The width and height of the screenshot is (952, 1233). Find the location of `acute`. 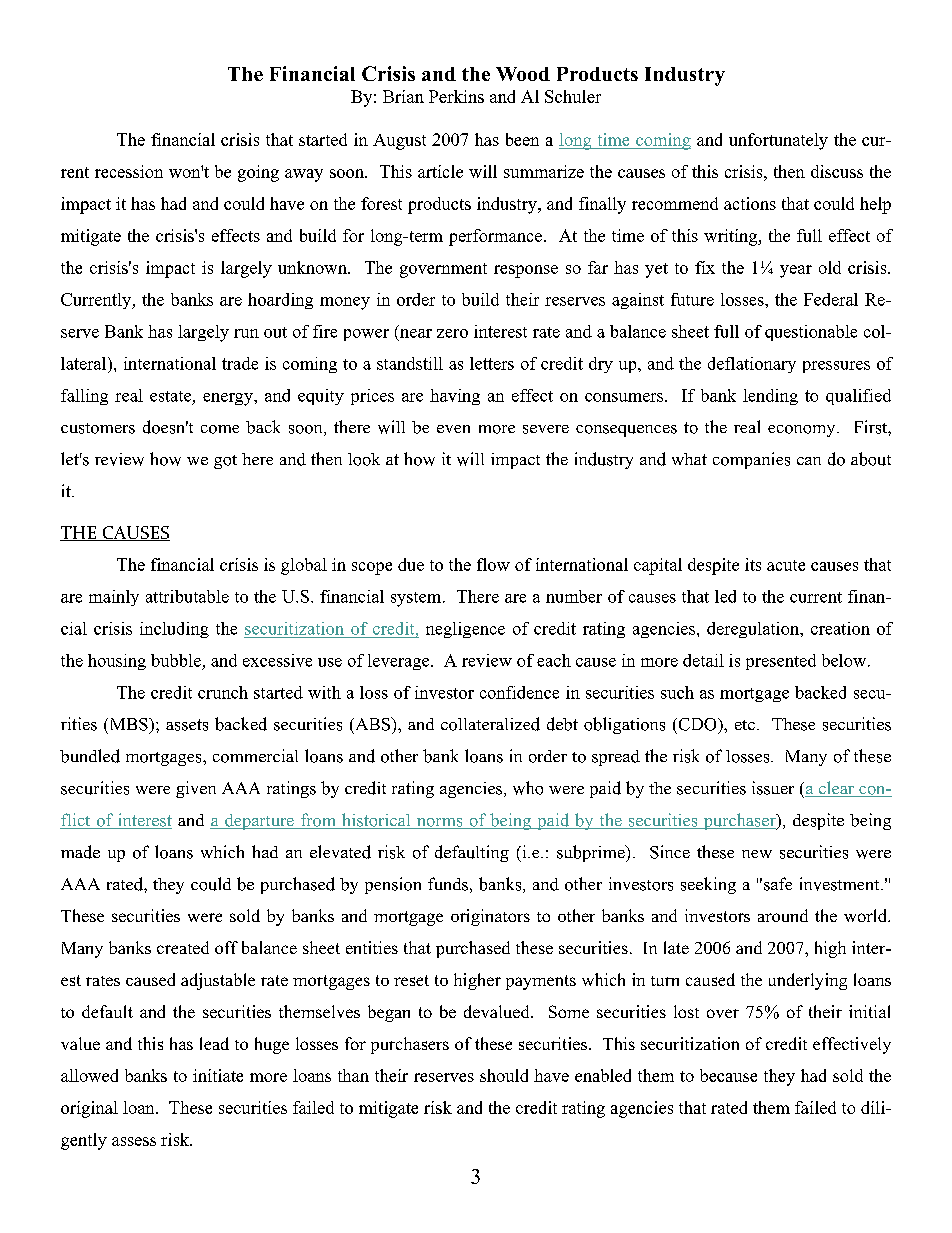

acute is located at coordinates (786, 565).
